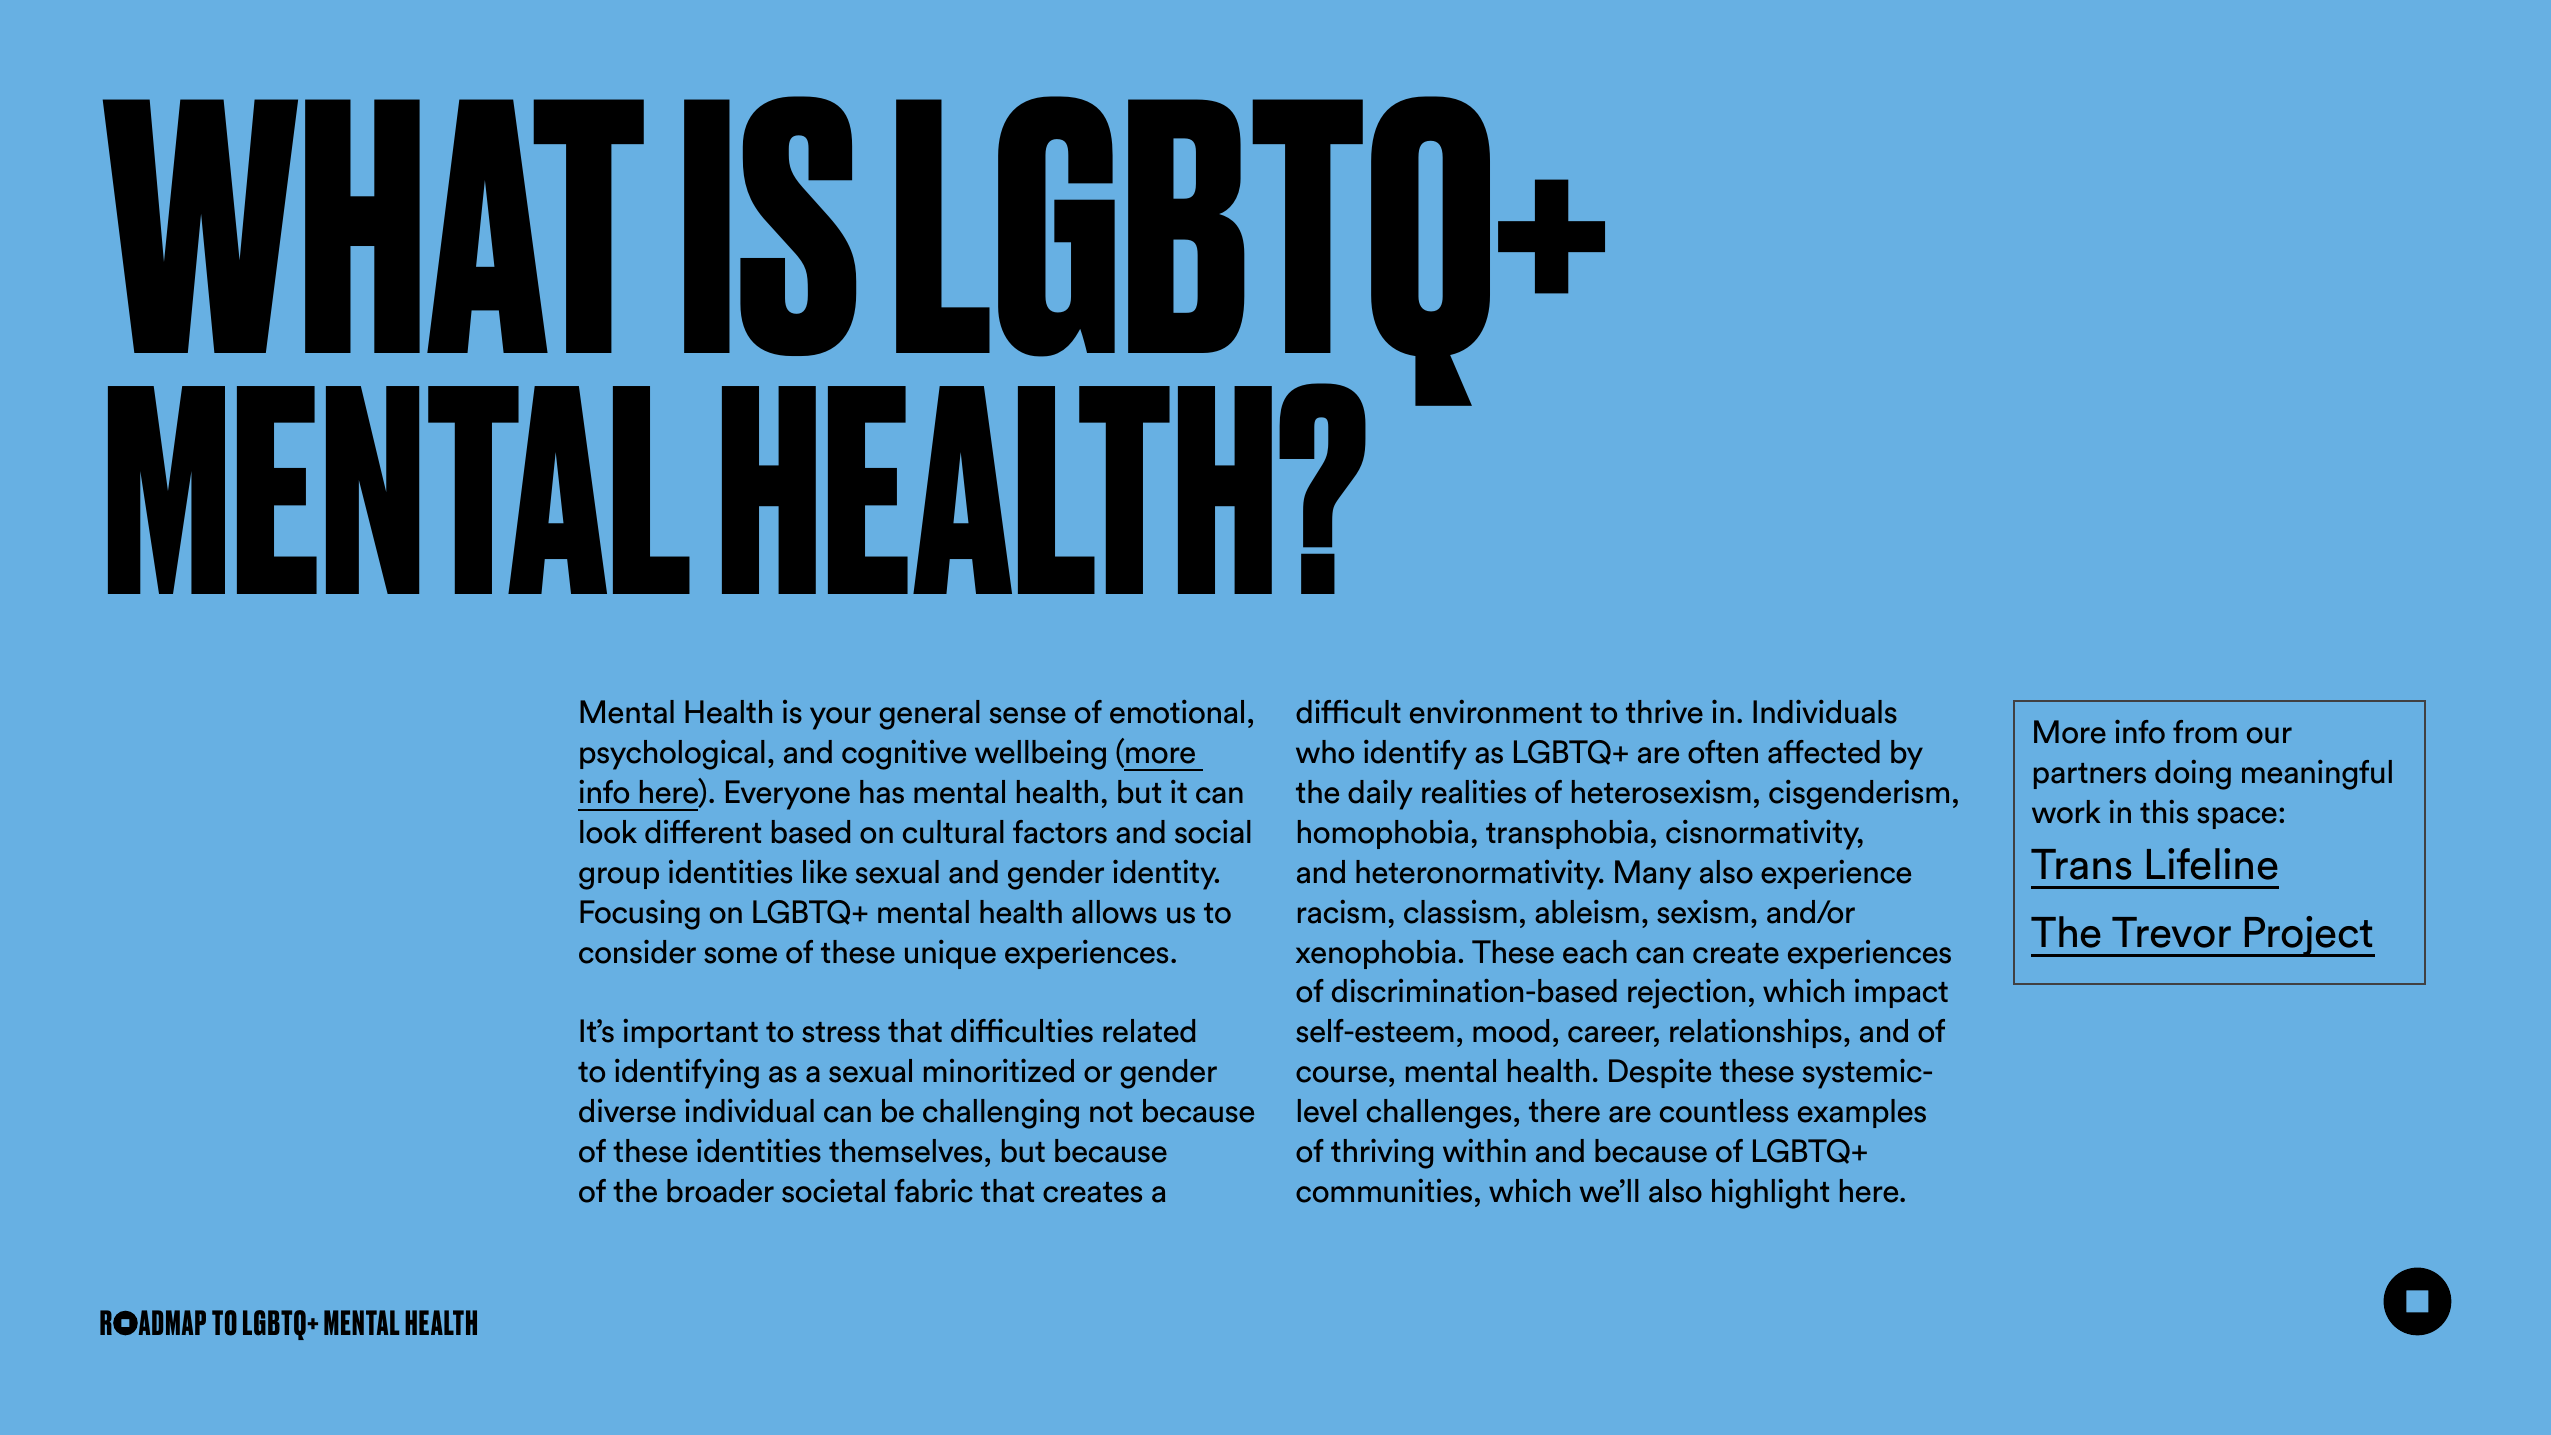  I want to click on your, so click(840, 718).
